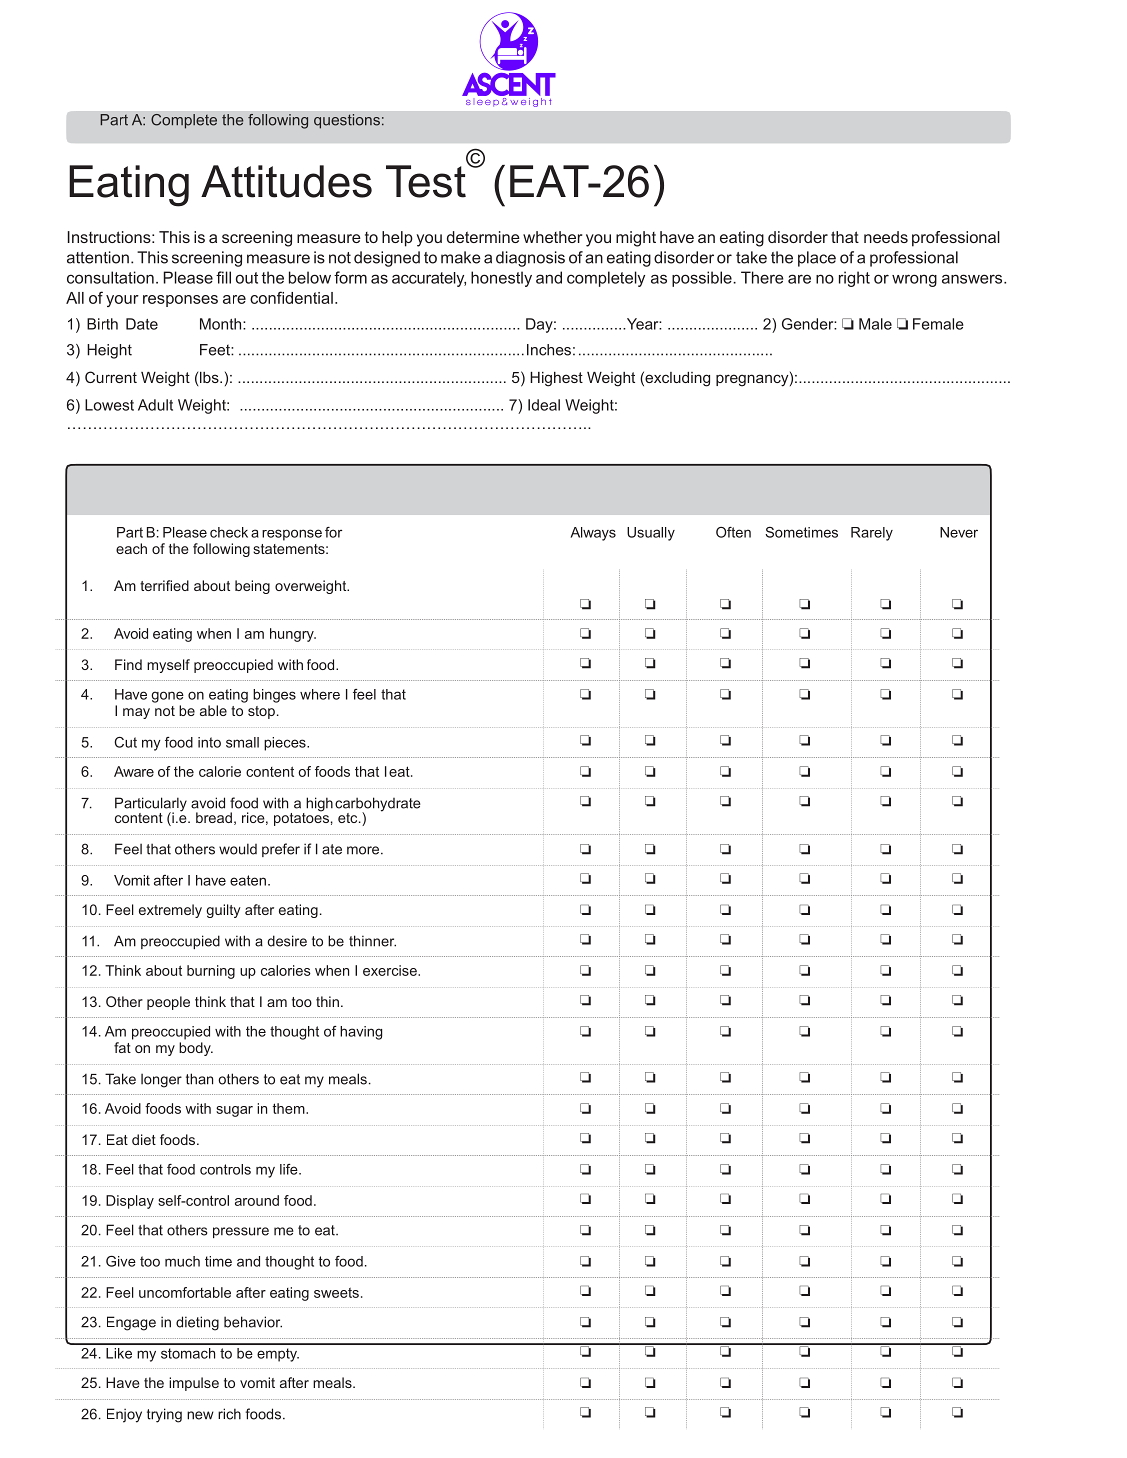 Image resolution: width=1127 pixels, height=1458 pixels. Describe the element at coordinates (194, 1384) in the image. I see `impulse` at that location.
